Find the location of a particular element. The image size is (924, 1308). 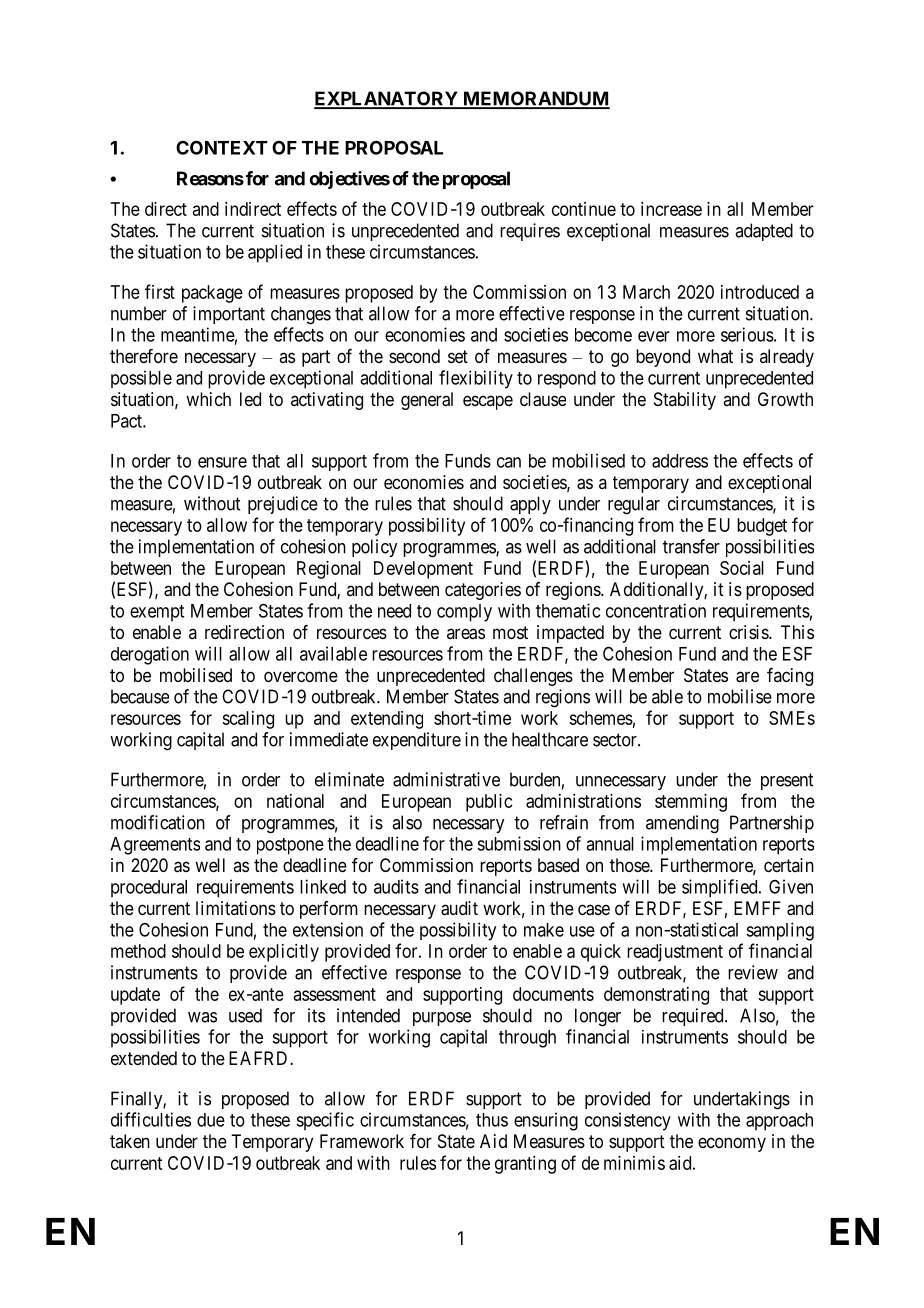

due is located at coordinates (211, 1120).
